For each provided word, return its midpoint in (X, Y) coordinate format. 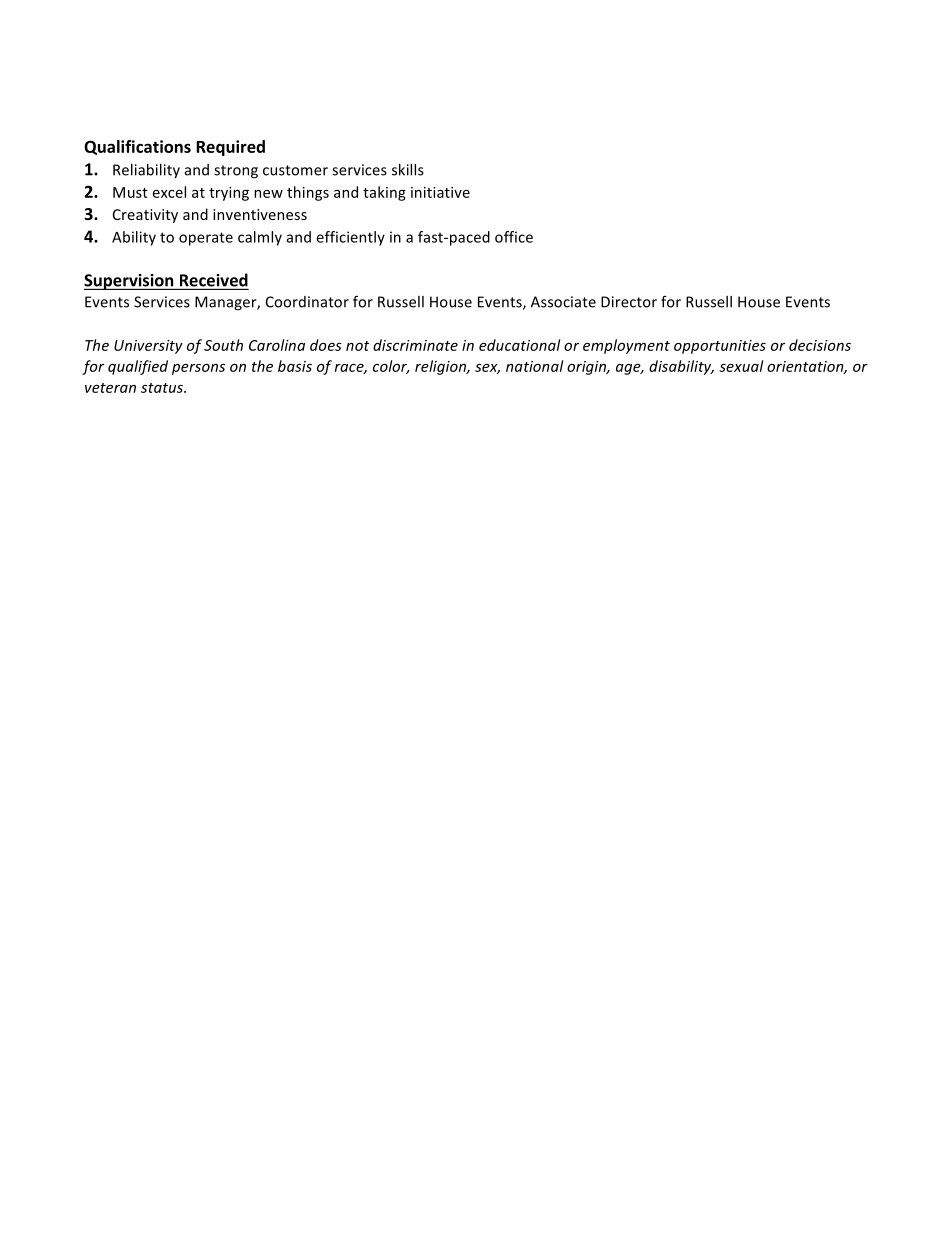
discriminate (415, 345)
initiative (440, 192)
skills (408, 170)
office (514, 237)
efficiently (350, 238)
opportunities (720, 347)
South (223, 345)
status (163, 388)
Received (214, 280)
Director (629, 302)
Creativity (145, 216)
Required (230, 148)
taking (384, 193)
